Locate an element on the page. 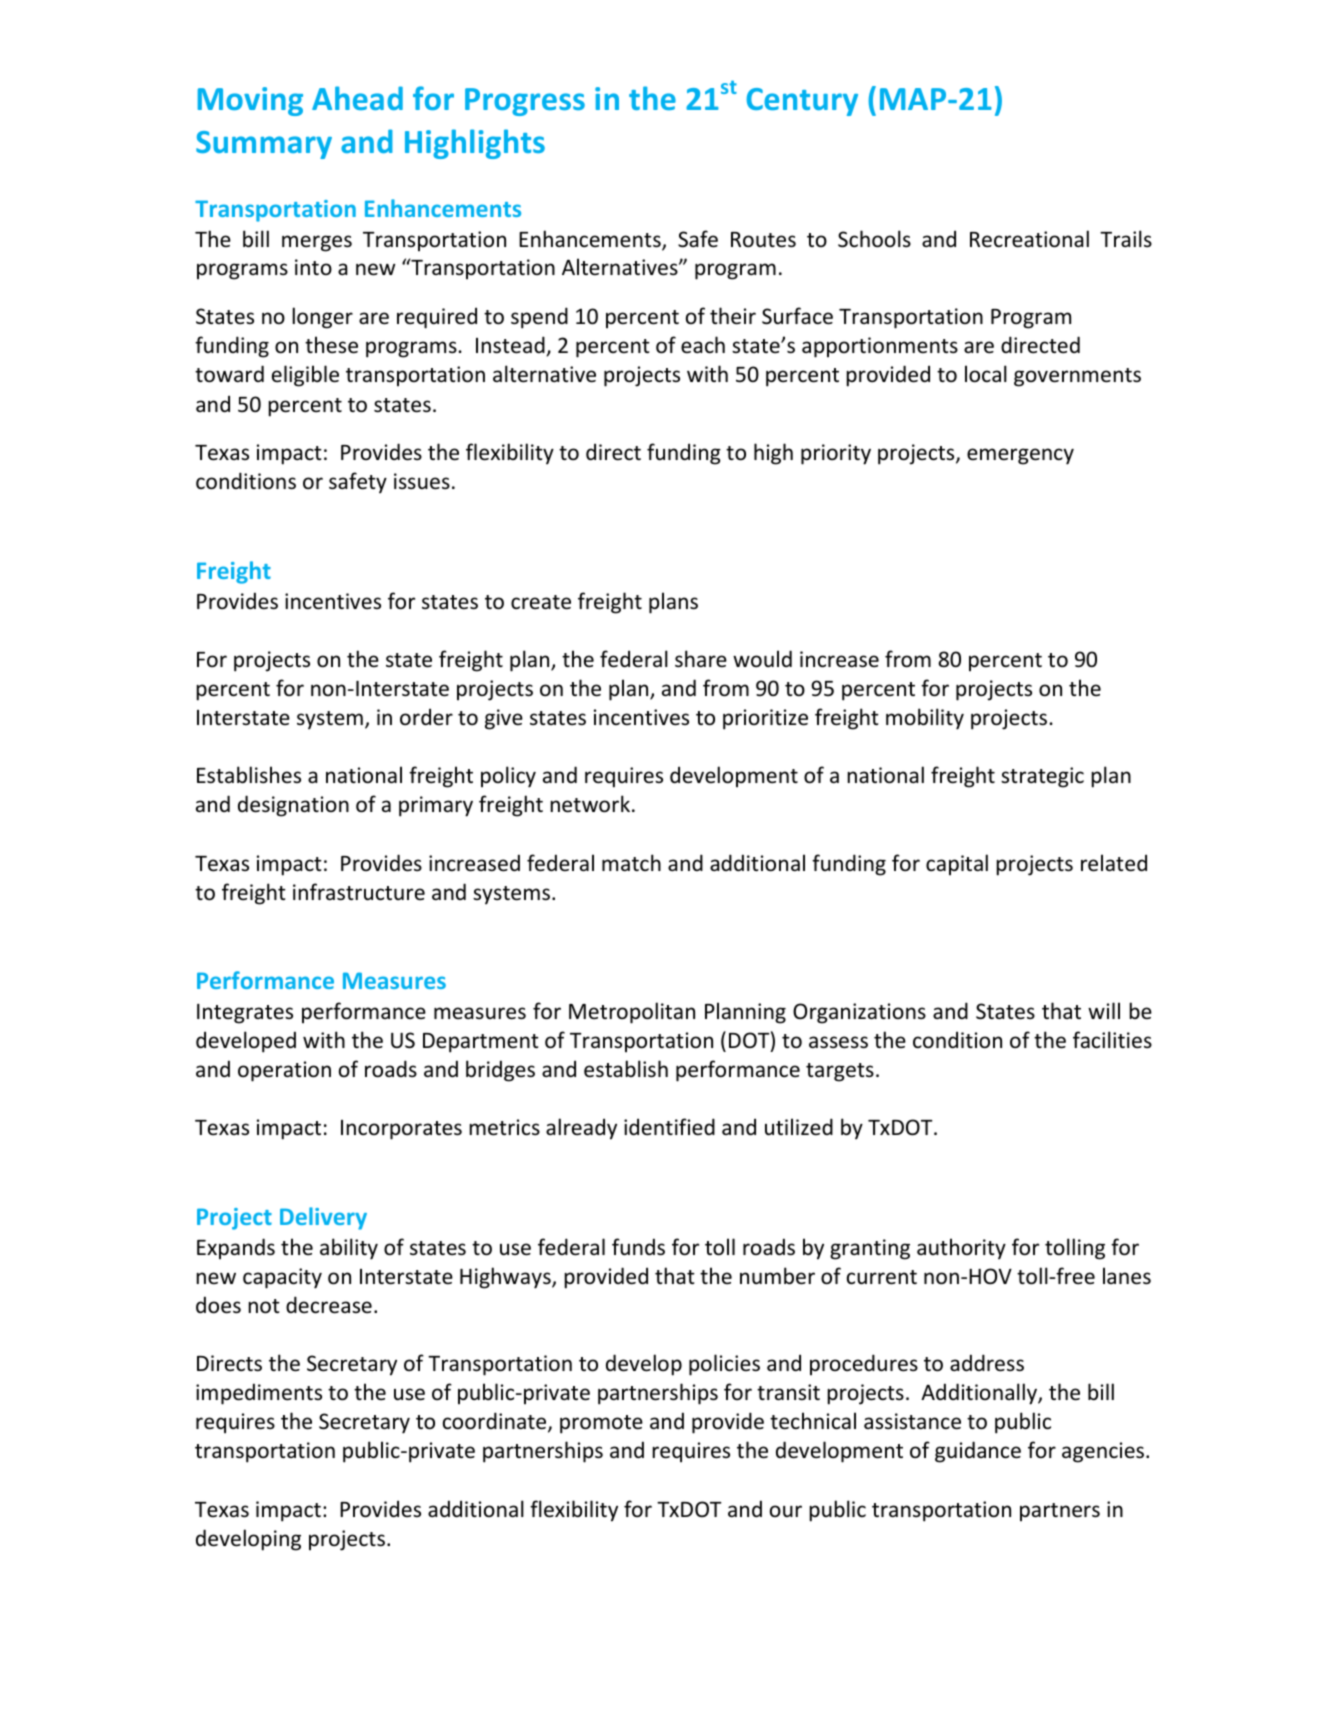 The image size is (1328, 1718). impediments is located at coordinates (259, 1394).
